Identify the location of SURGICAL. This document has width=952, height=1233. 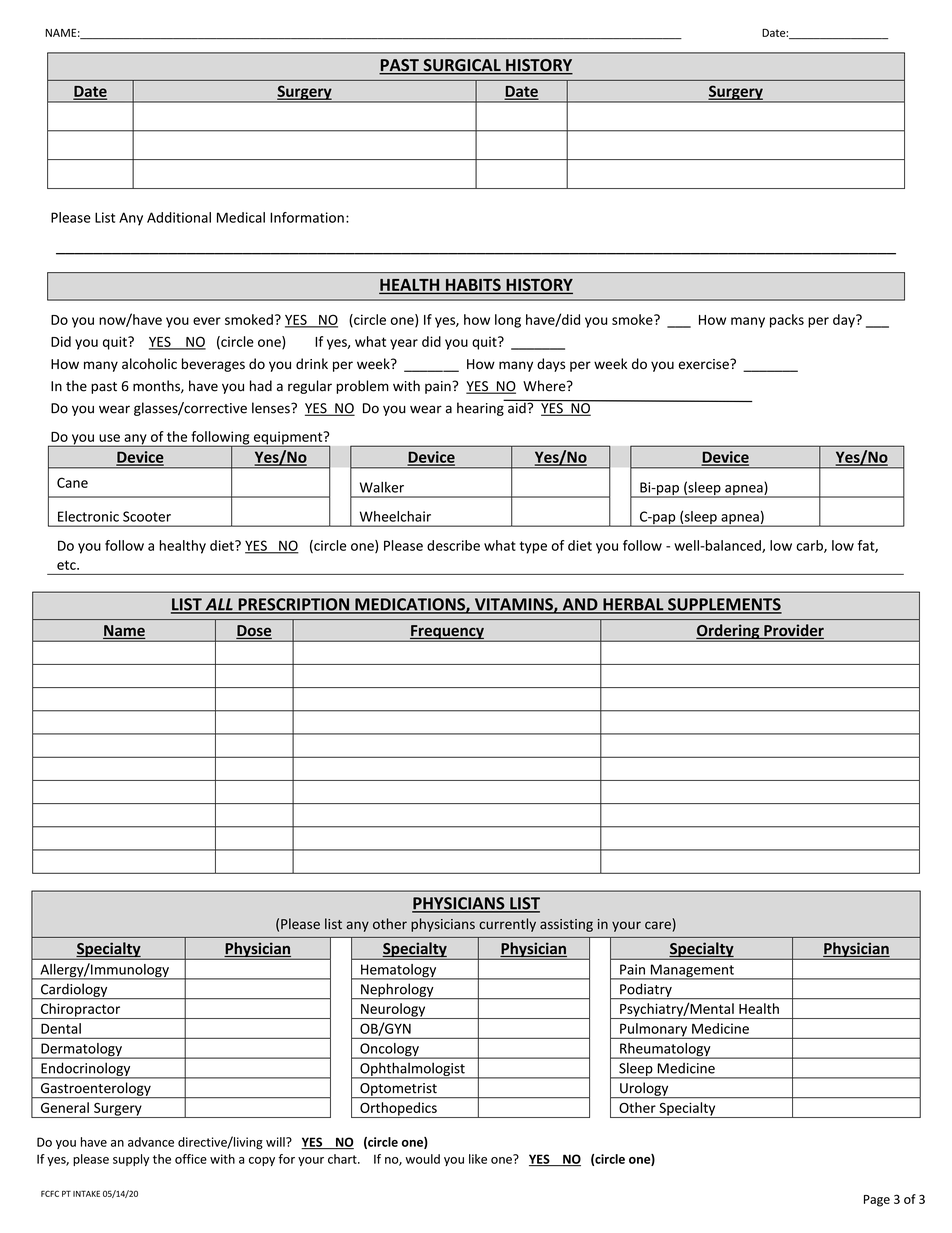
(462, 66).
